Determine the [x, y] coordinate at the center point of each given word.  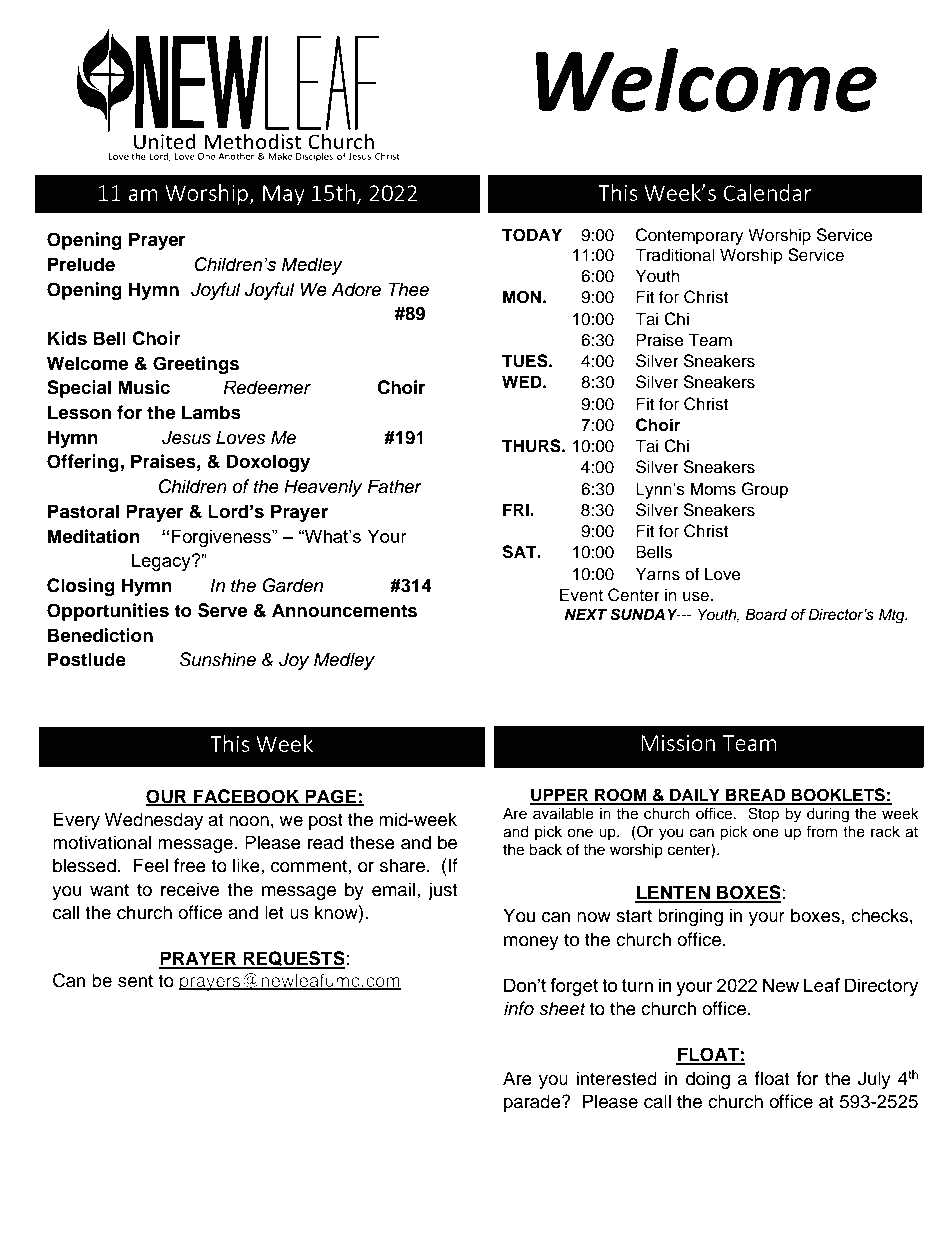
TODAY [532, 235]
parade [533, 1103]
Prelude [81, 264]
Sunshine [217, 659]
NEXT [585, 614]
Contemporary [690, 236]
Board [766, 614]
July [874, 1080]
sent [135, 981]
